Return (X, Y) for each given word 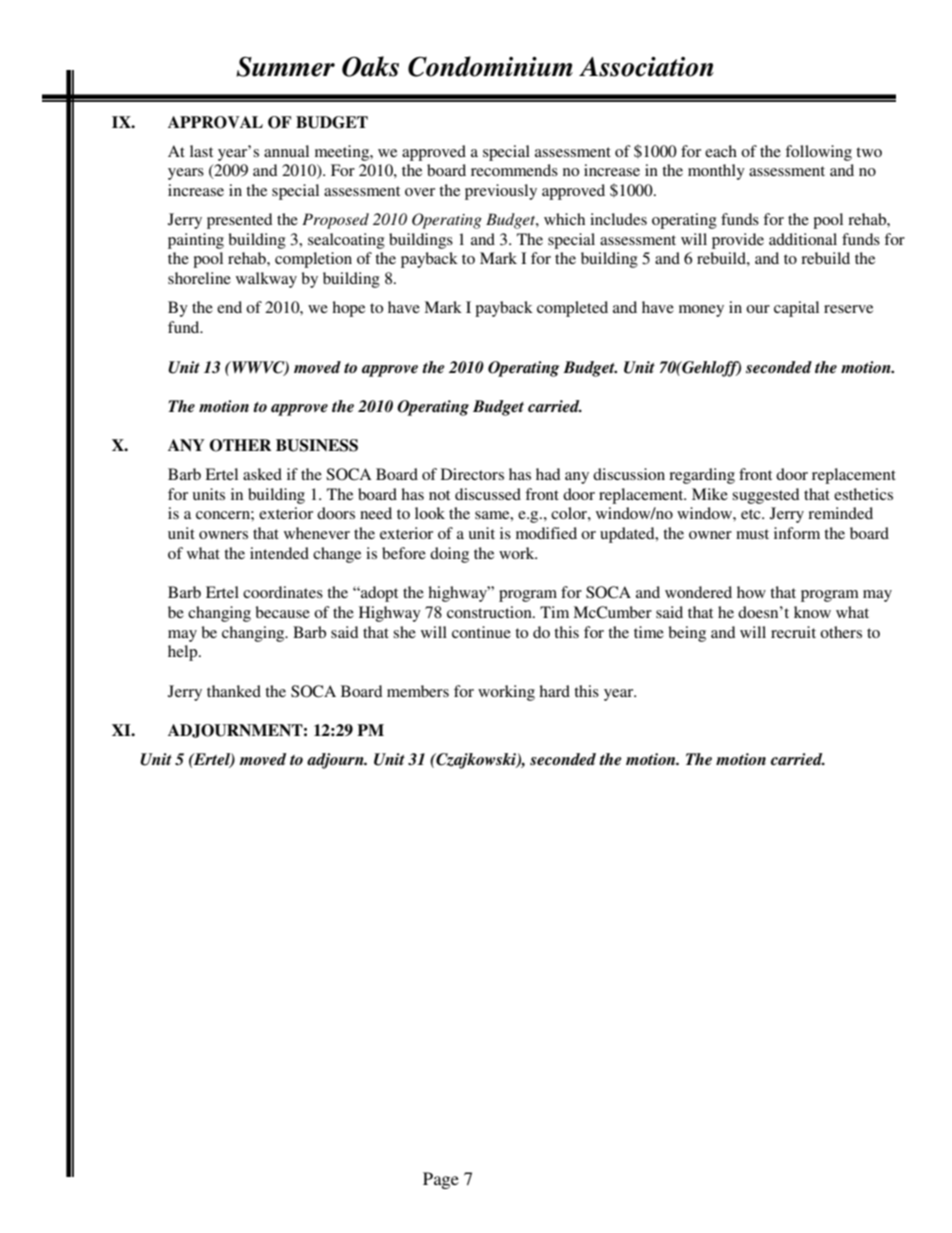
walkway (266, 280)
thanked (234, 691)
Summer (285, 67)
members (418, 691)
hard (554, 691)
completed (572, 309)
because (282, 612)
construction (490, 612)
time (649, 632)
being (687, 634)
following (818, 153)
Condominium (490, 66)
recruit (793, 632)
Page (441, 1180)
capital (796, 309)
